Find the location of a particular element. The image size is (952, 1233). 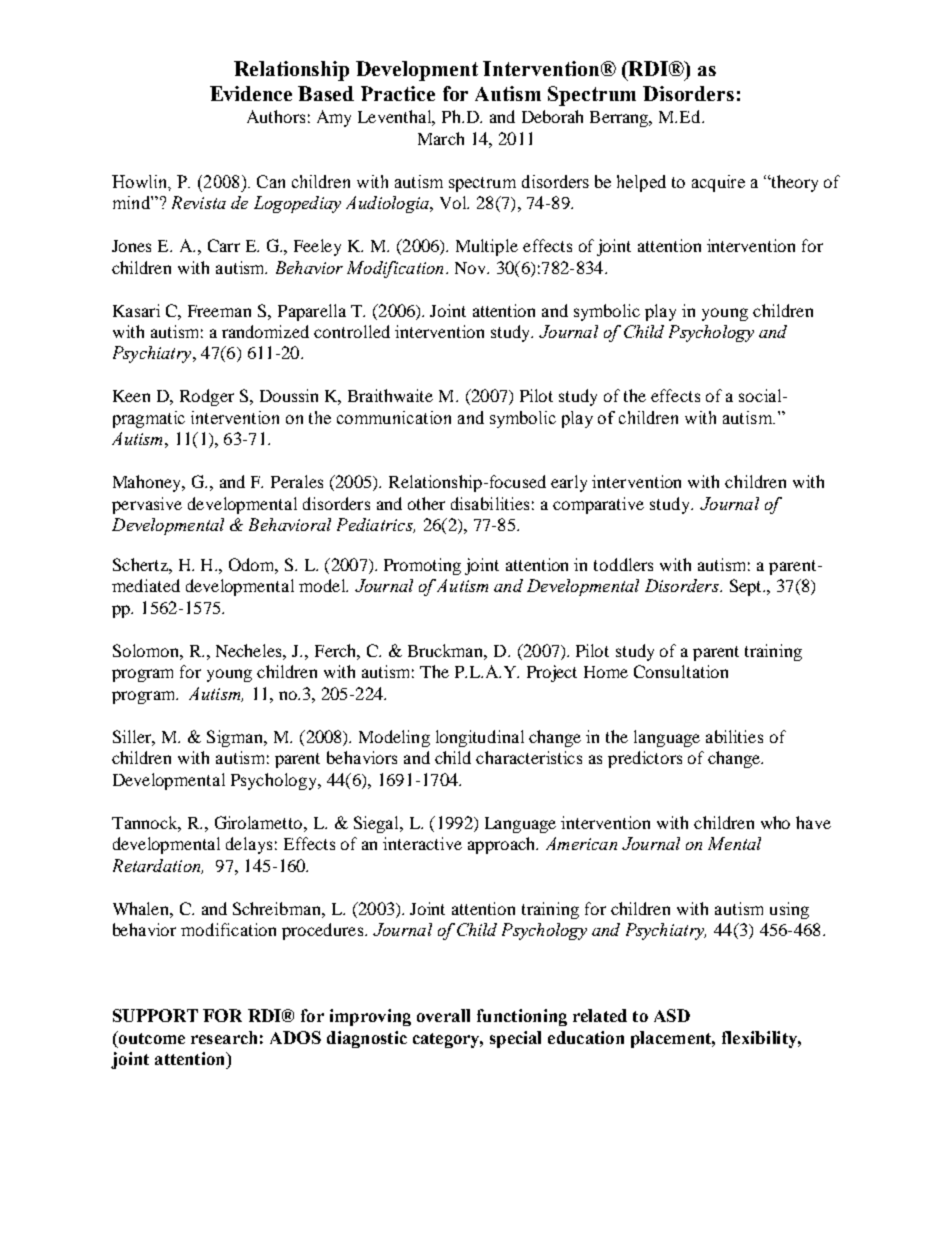

Evidence is located at coordinates (251, 93).
